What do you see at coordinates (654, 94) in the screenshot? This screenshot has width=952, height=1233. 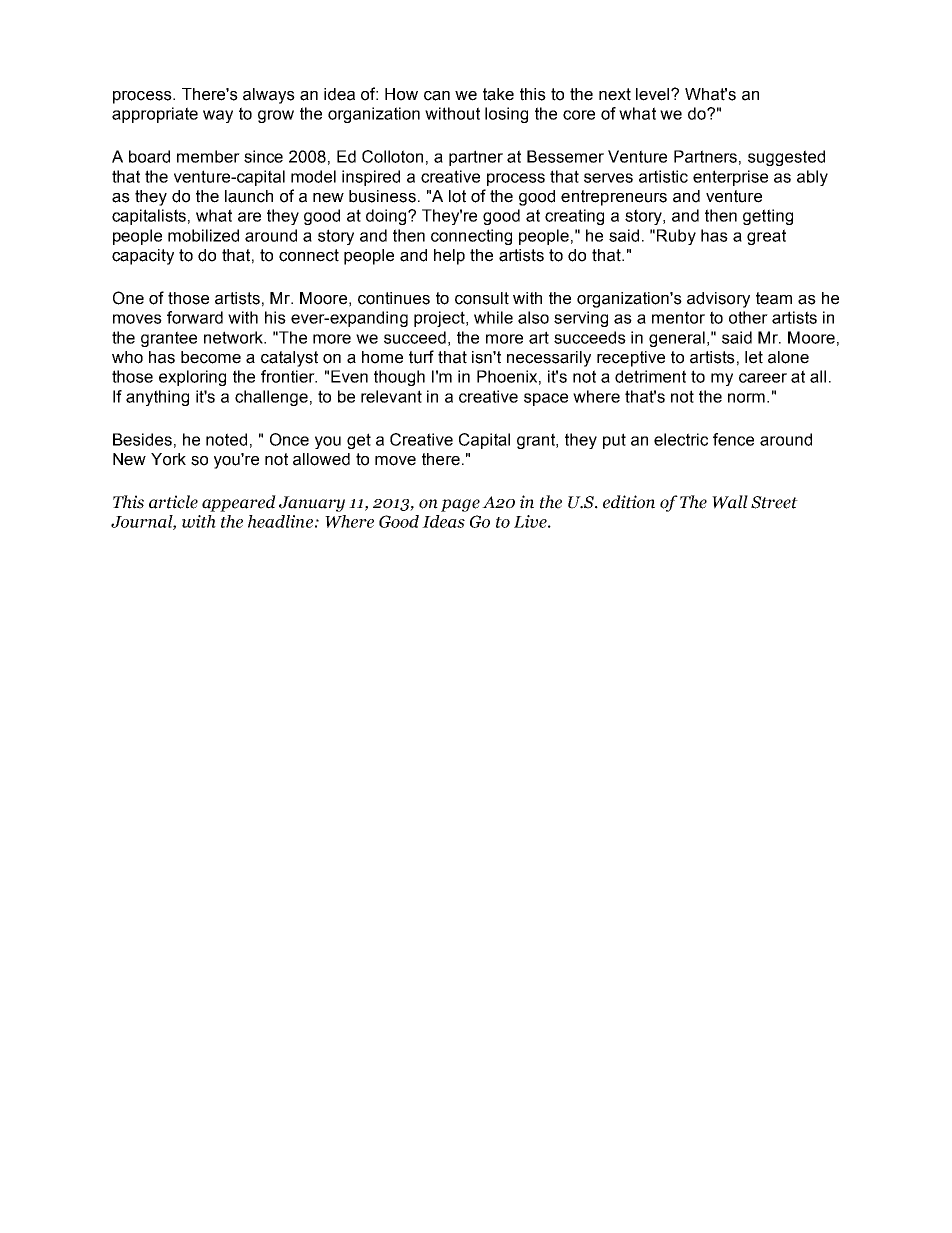 I see `level` at bounding box center [654, 94].
